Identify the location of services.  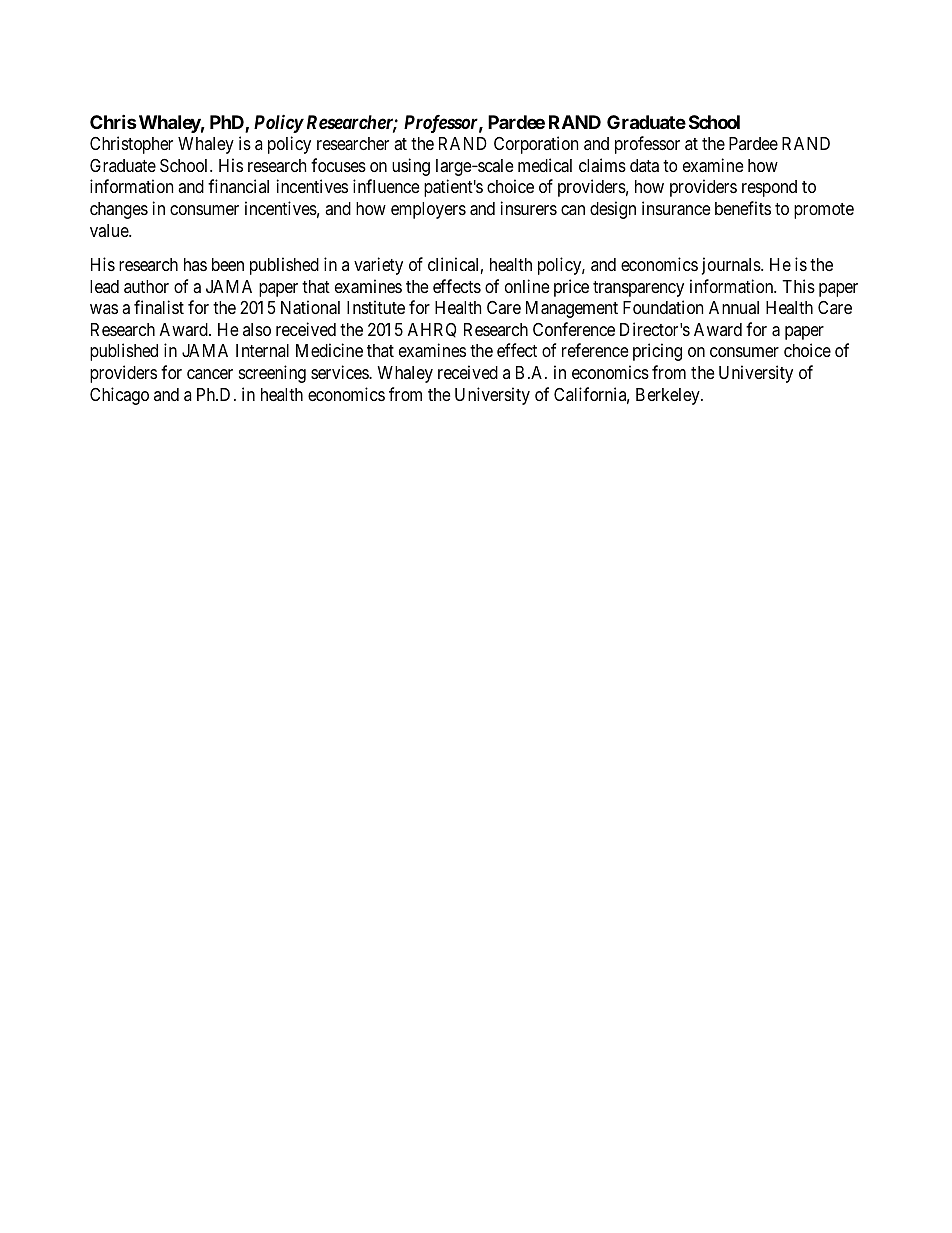
(340, 372).
